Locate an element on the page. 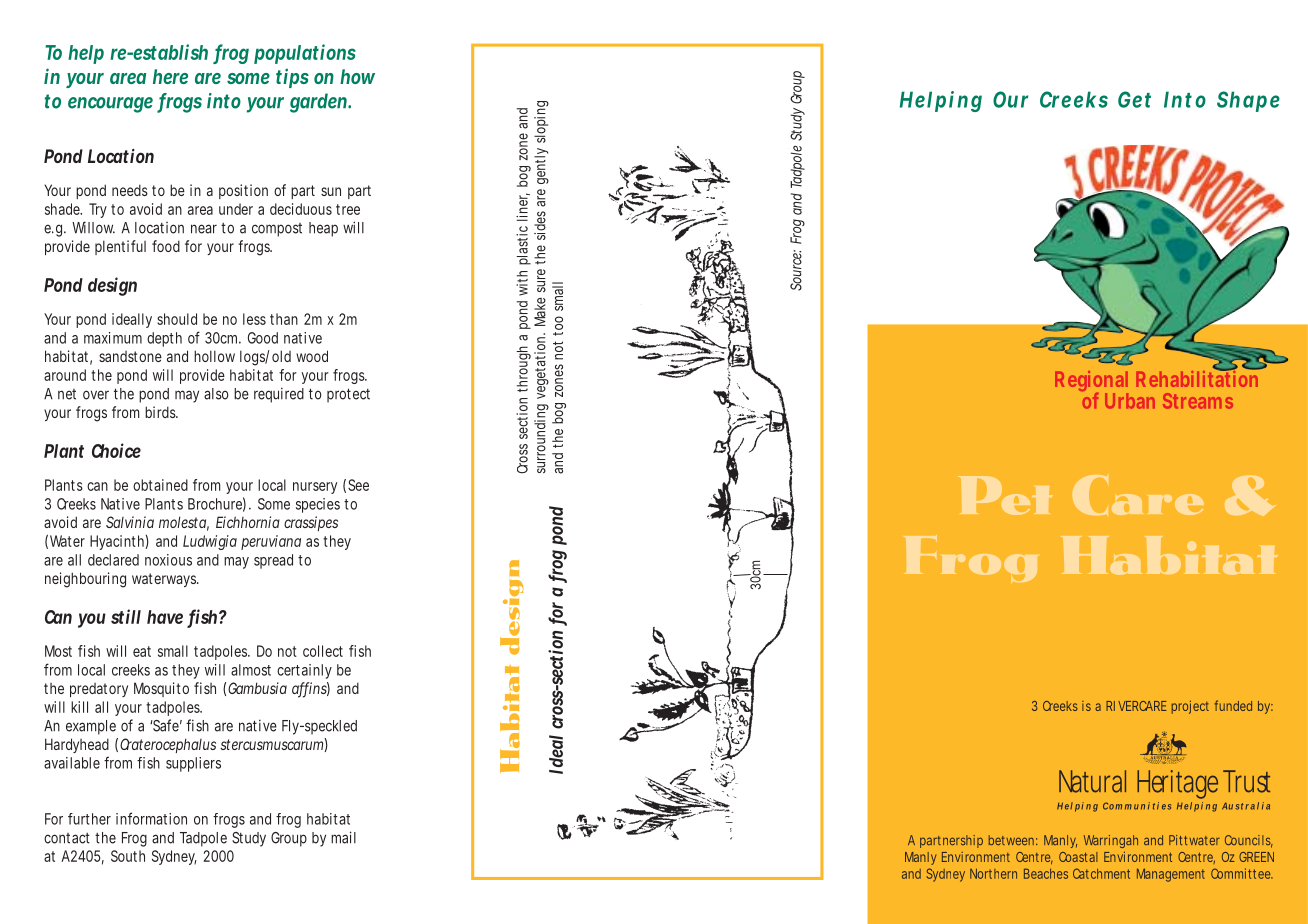 This document has width=1308, height=924. obtained is located at coordinates (160, 485).
